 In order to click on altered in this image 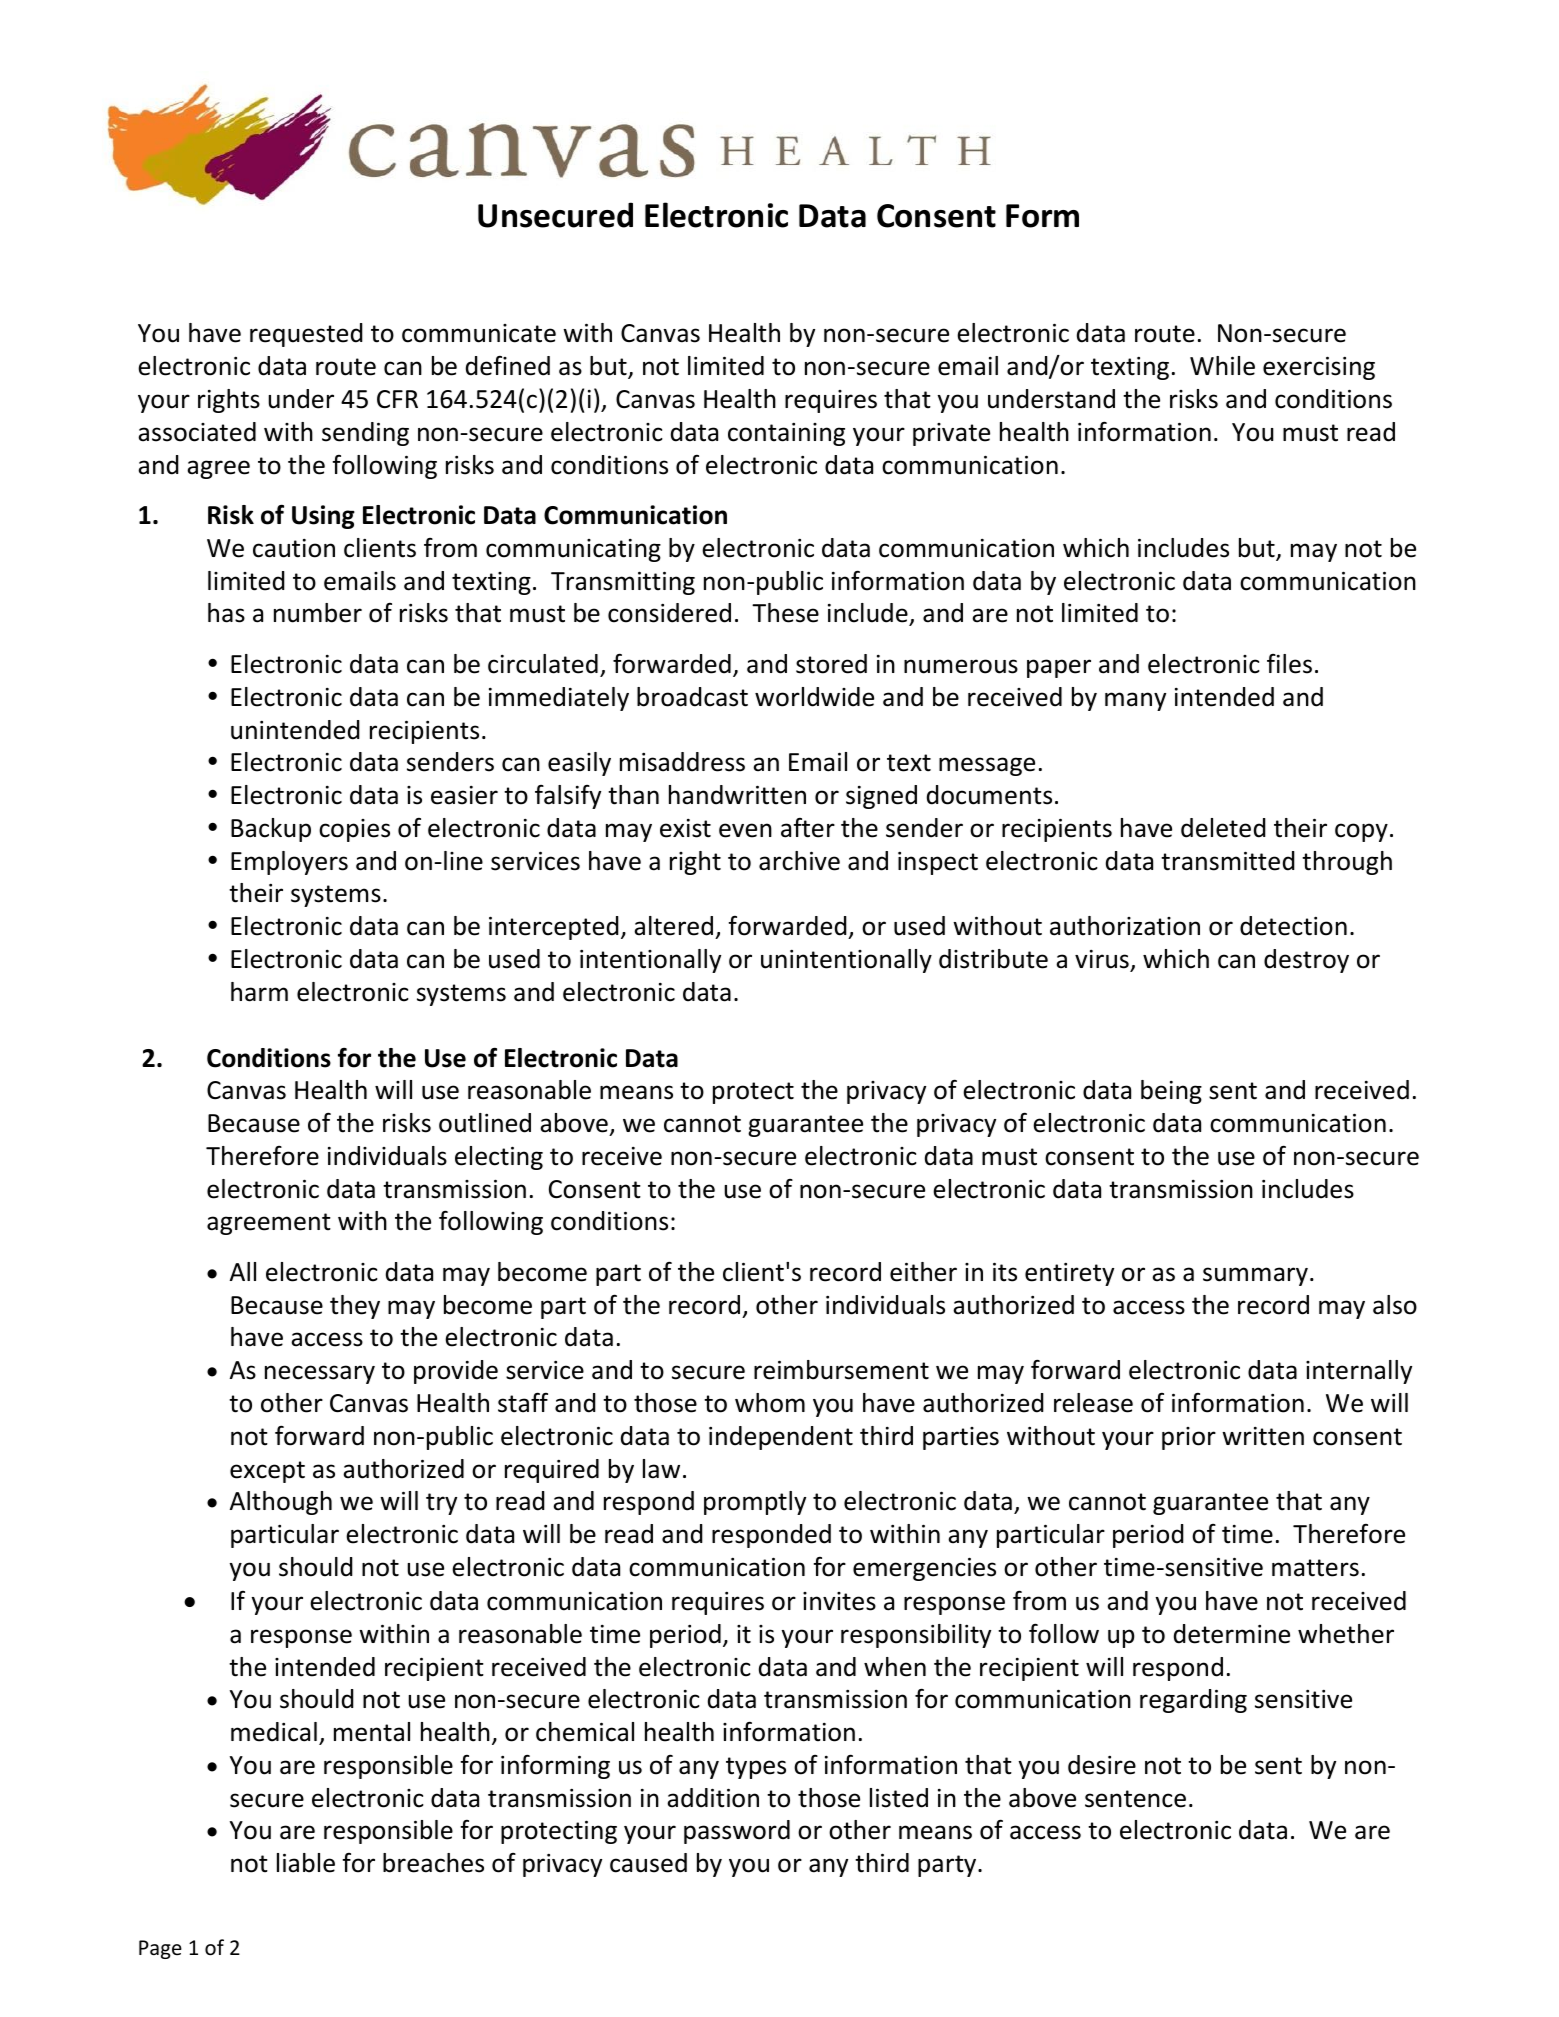, I will do `click(673, 926)`.
